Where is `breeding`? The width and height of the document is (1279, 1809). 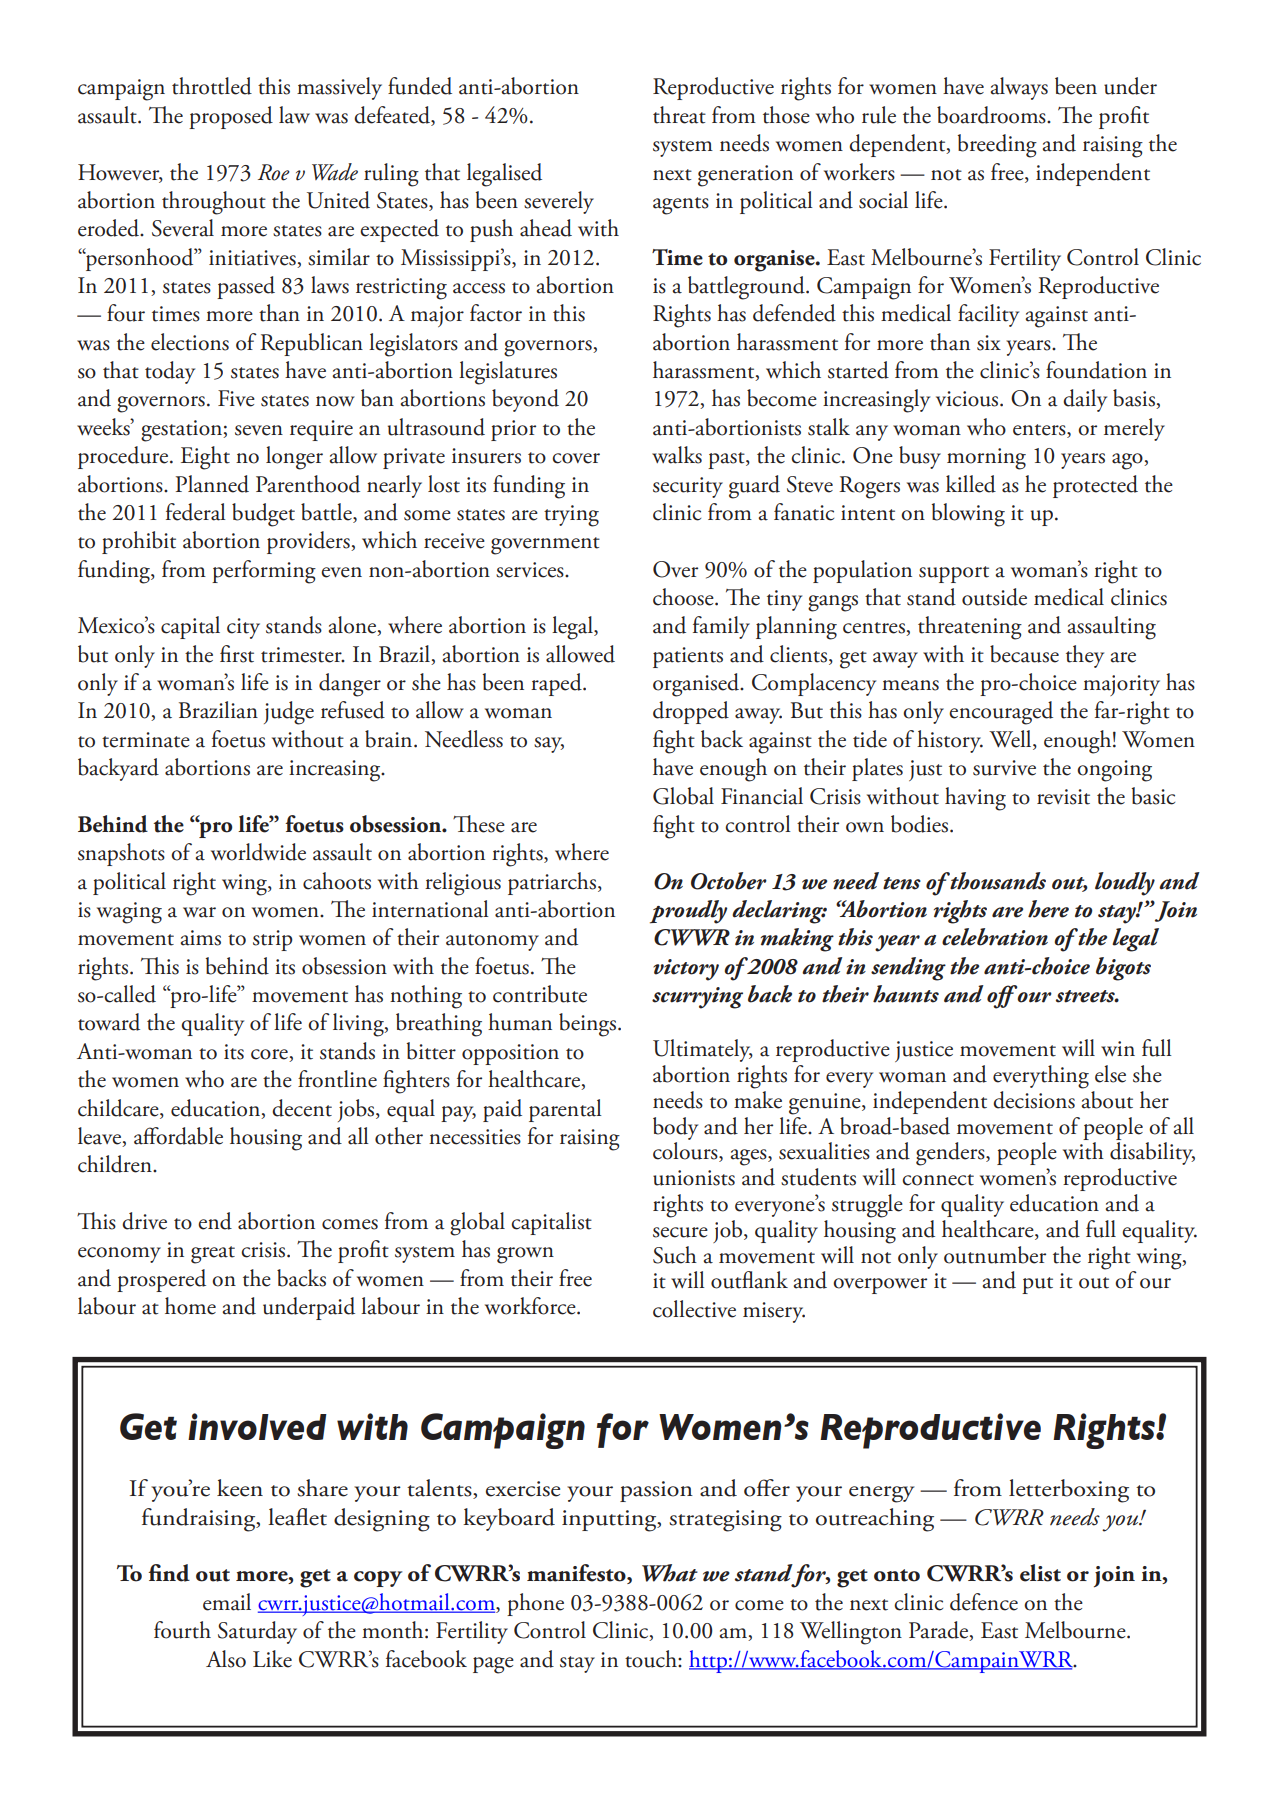 breeding is located at coordinates (997, 146).
